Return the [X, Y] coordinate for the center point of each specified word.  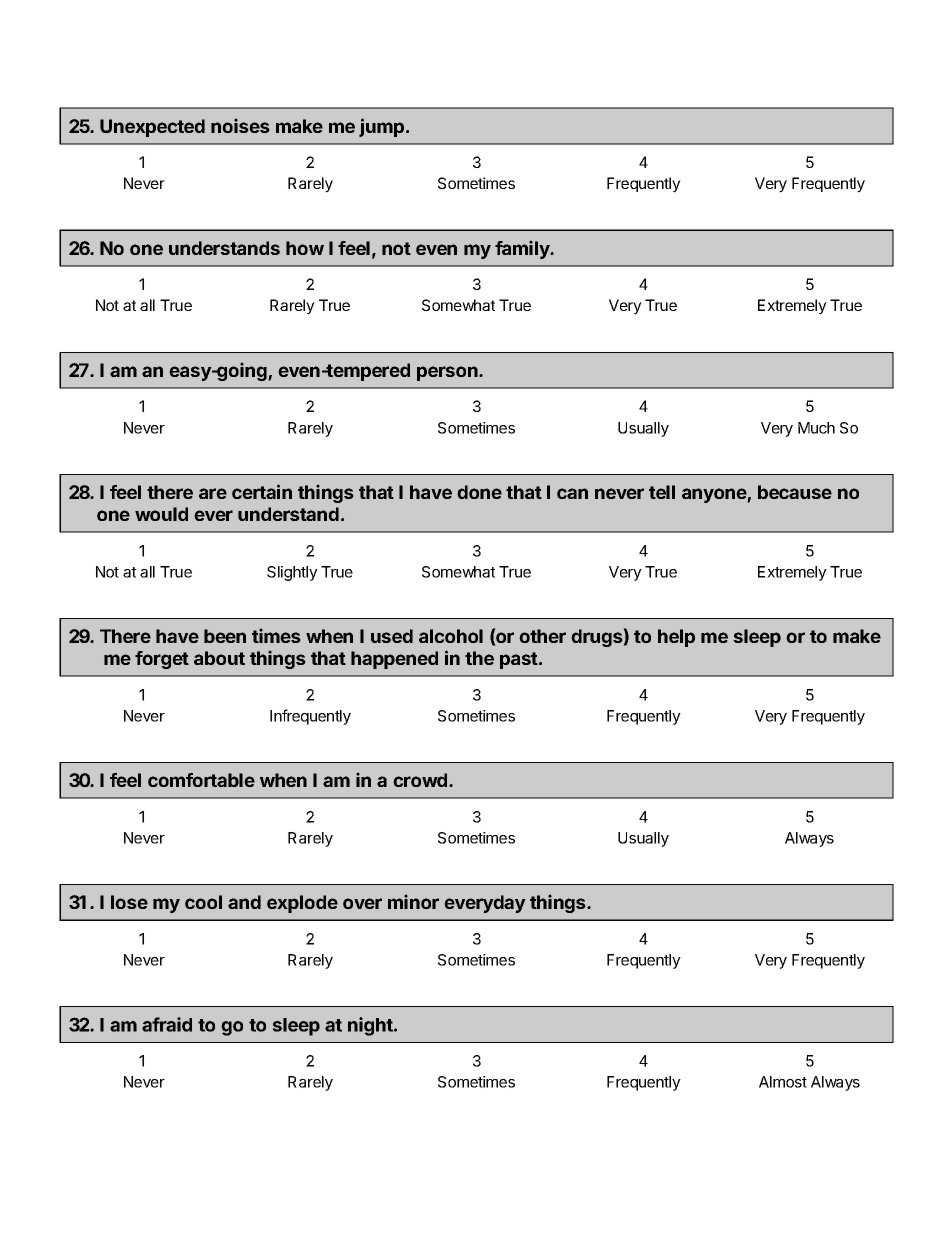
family [523, 249]
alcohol [451, 636]
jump [383, 127]
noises [240, 125]
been [225, 636]
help [676, 638]
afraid [167, 1024]
